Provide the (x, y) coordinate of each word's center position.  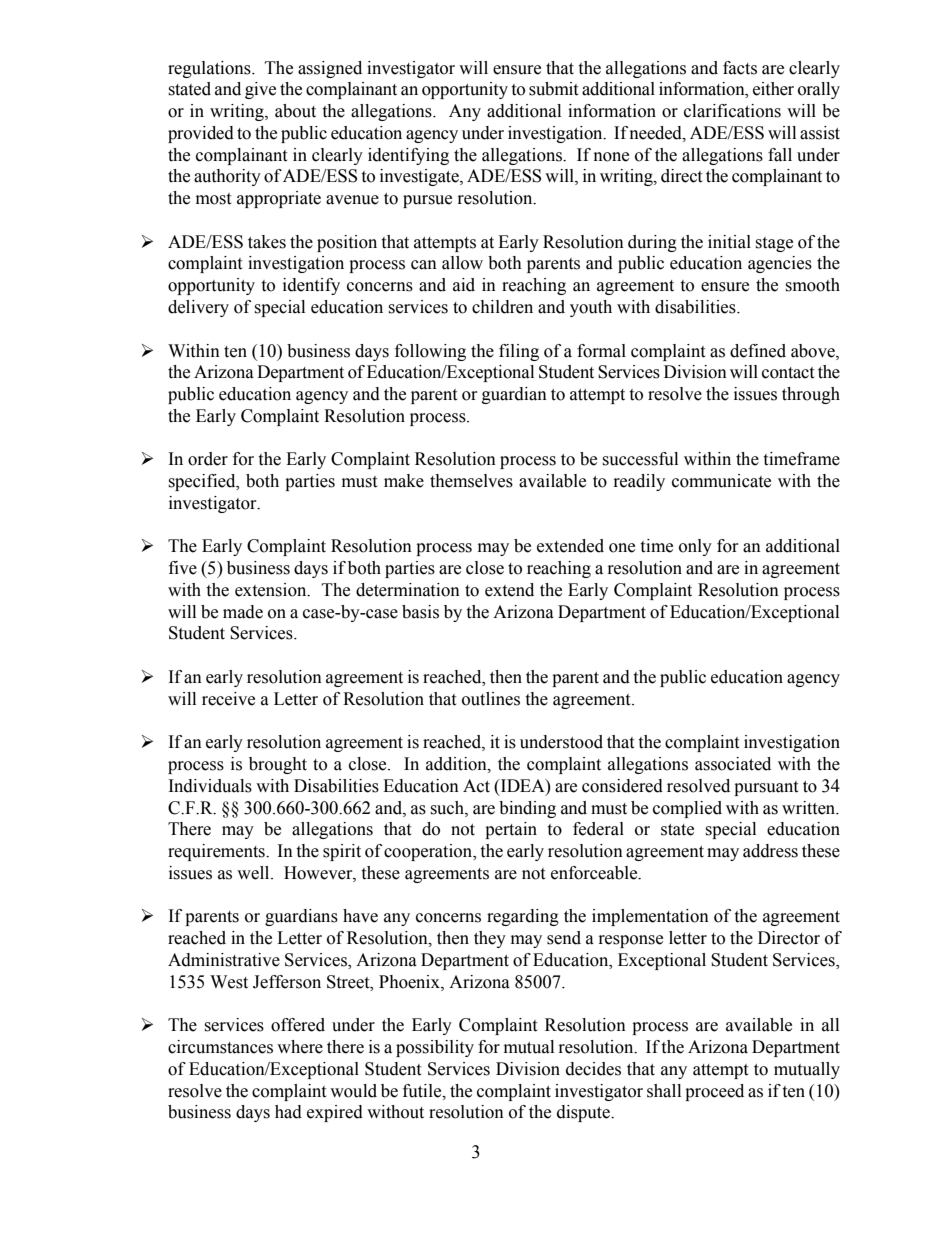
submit (553, 89)
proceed (714, 1092)
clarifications (732, 111)
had (288, 1112)
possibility (435, 1048)
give (260, 90)
